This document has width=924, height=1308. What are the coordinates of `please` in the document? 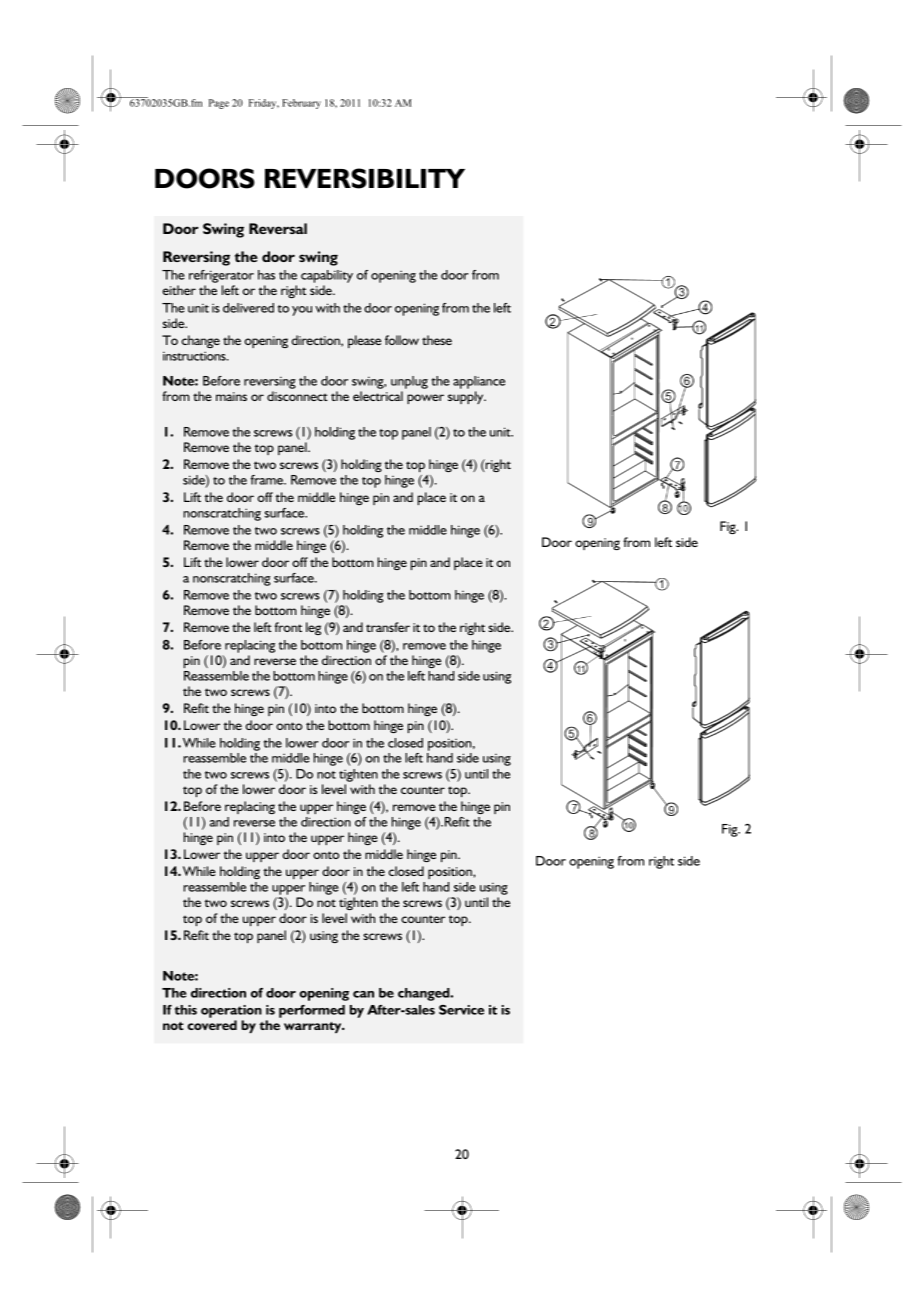 It's located at (364, 341).
